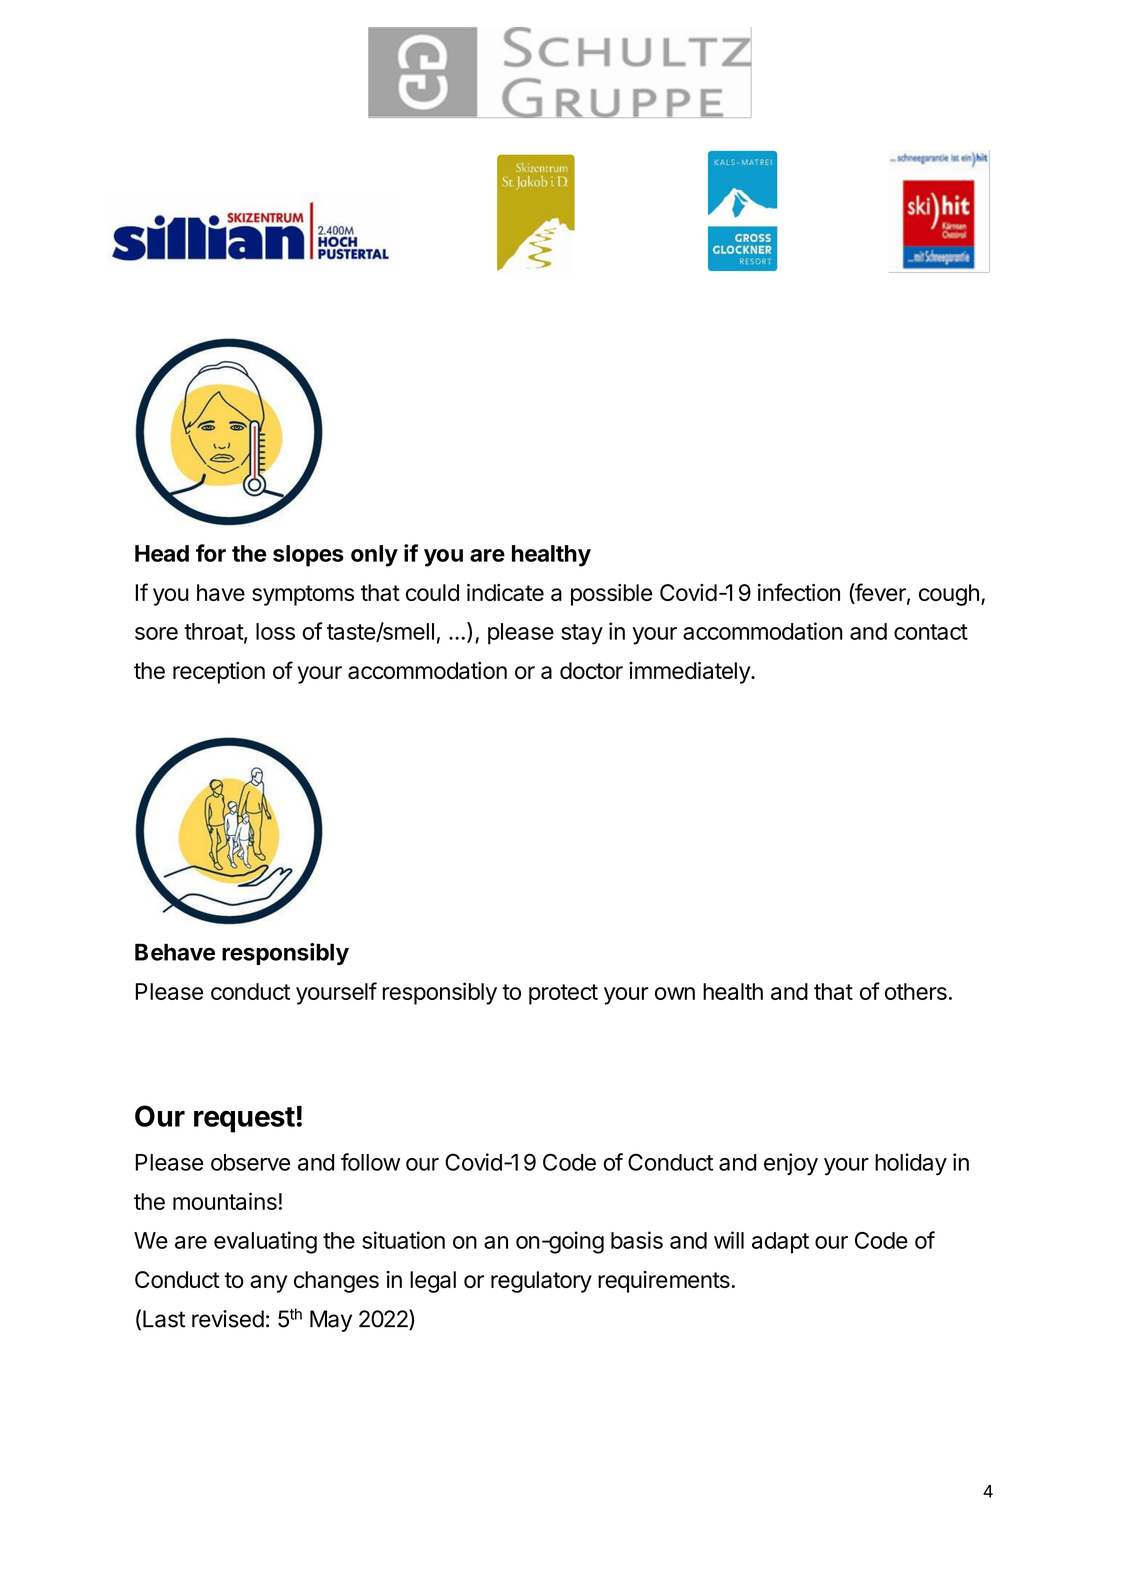 The width and height of the image is (1126, 1593). I want to click on protect, so click(563, 994).
